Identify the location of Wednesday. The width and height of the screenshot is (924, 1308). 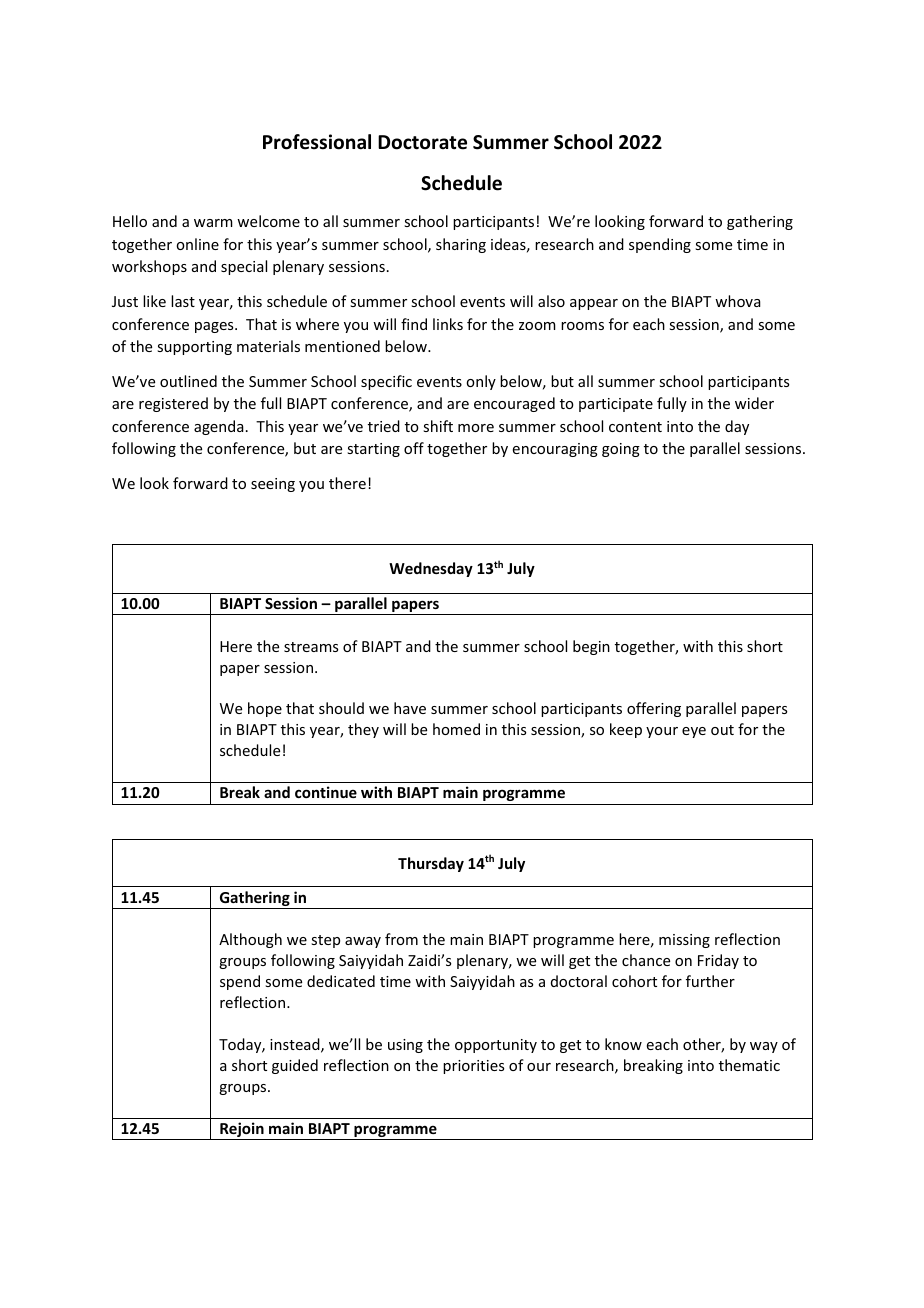
(431, 569).
